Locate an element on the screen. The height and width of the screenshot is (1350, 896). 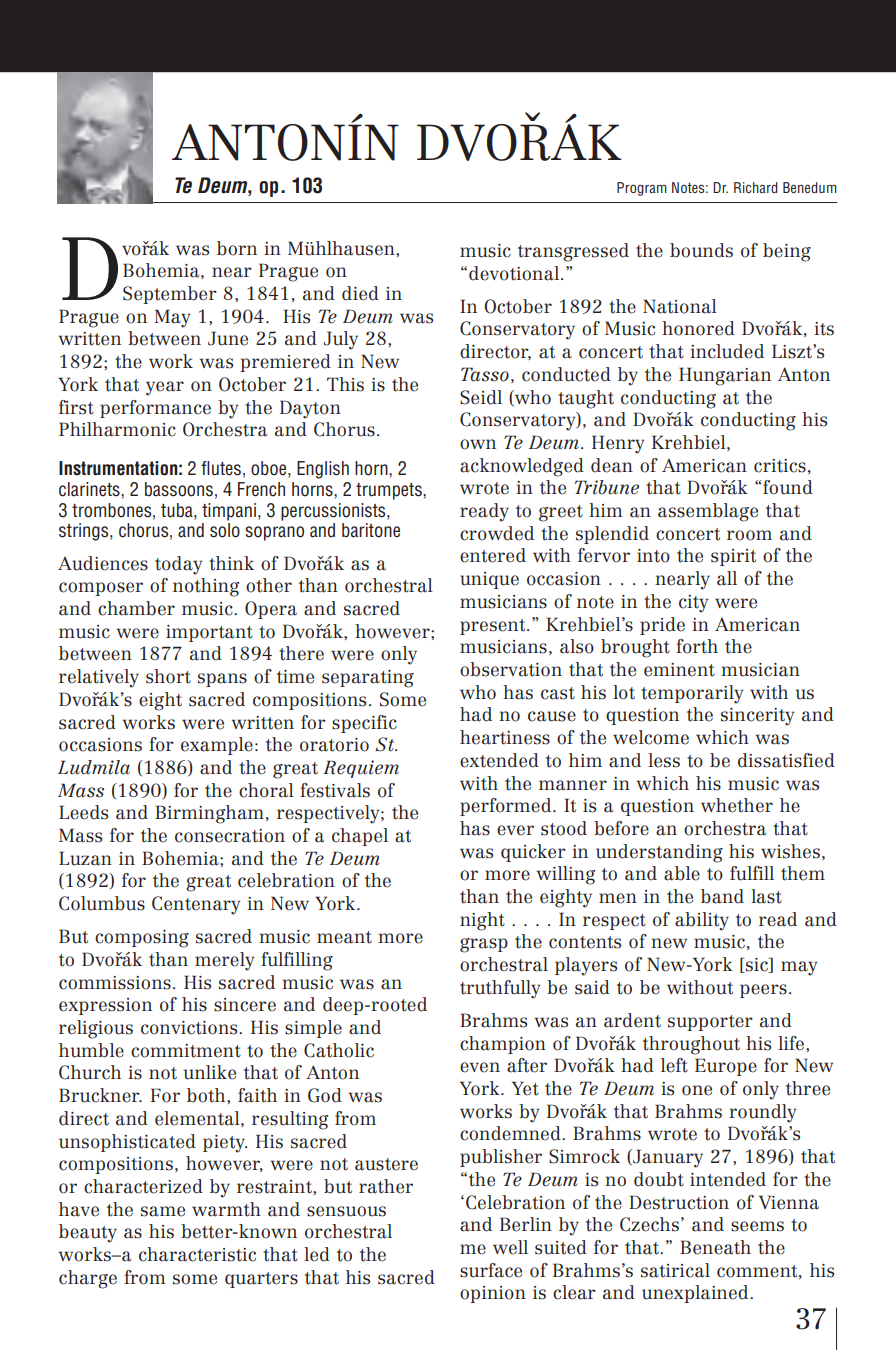
Europe is located at coordinates (726, 1067).
